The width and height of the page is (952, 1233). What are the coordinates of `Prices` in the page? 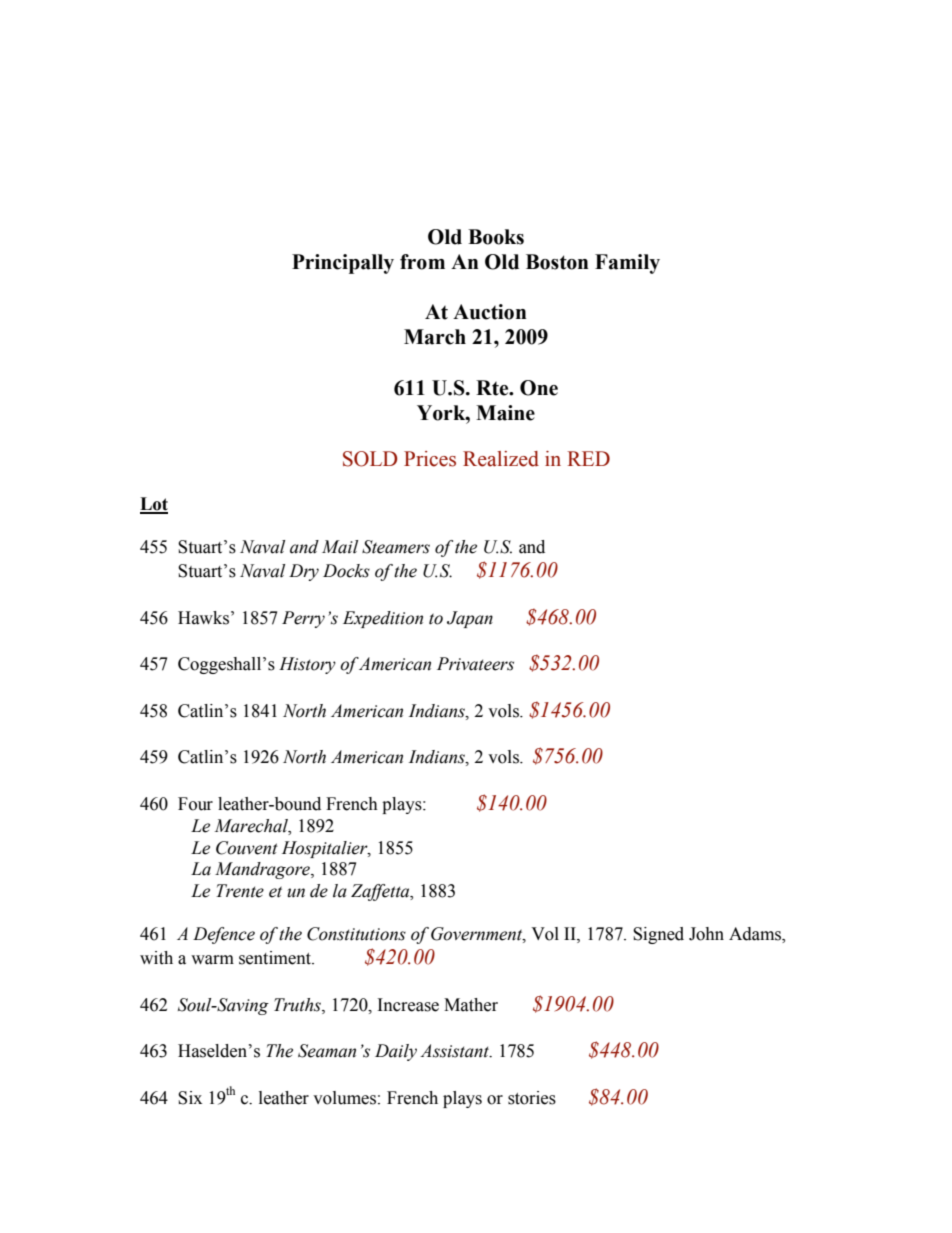 It's located at (430, 459).
